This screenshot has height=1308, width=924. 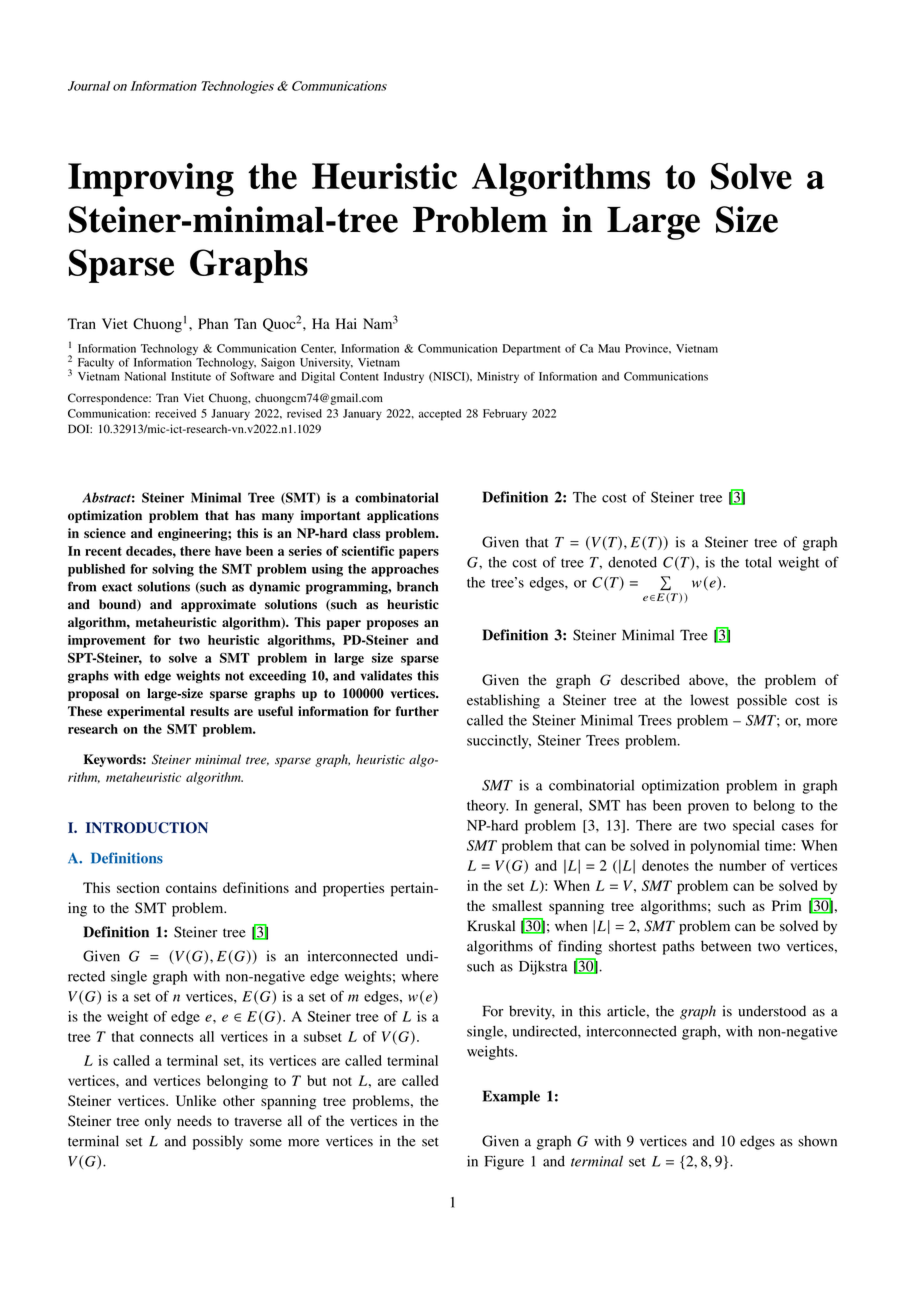 I want to click on only, so click(x=158, y=1122).
